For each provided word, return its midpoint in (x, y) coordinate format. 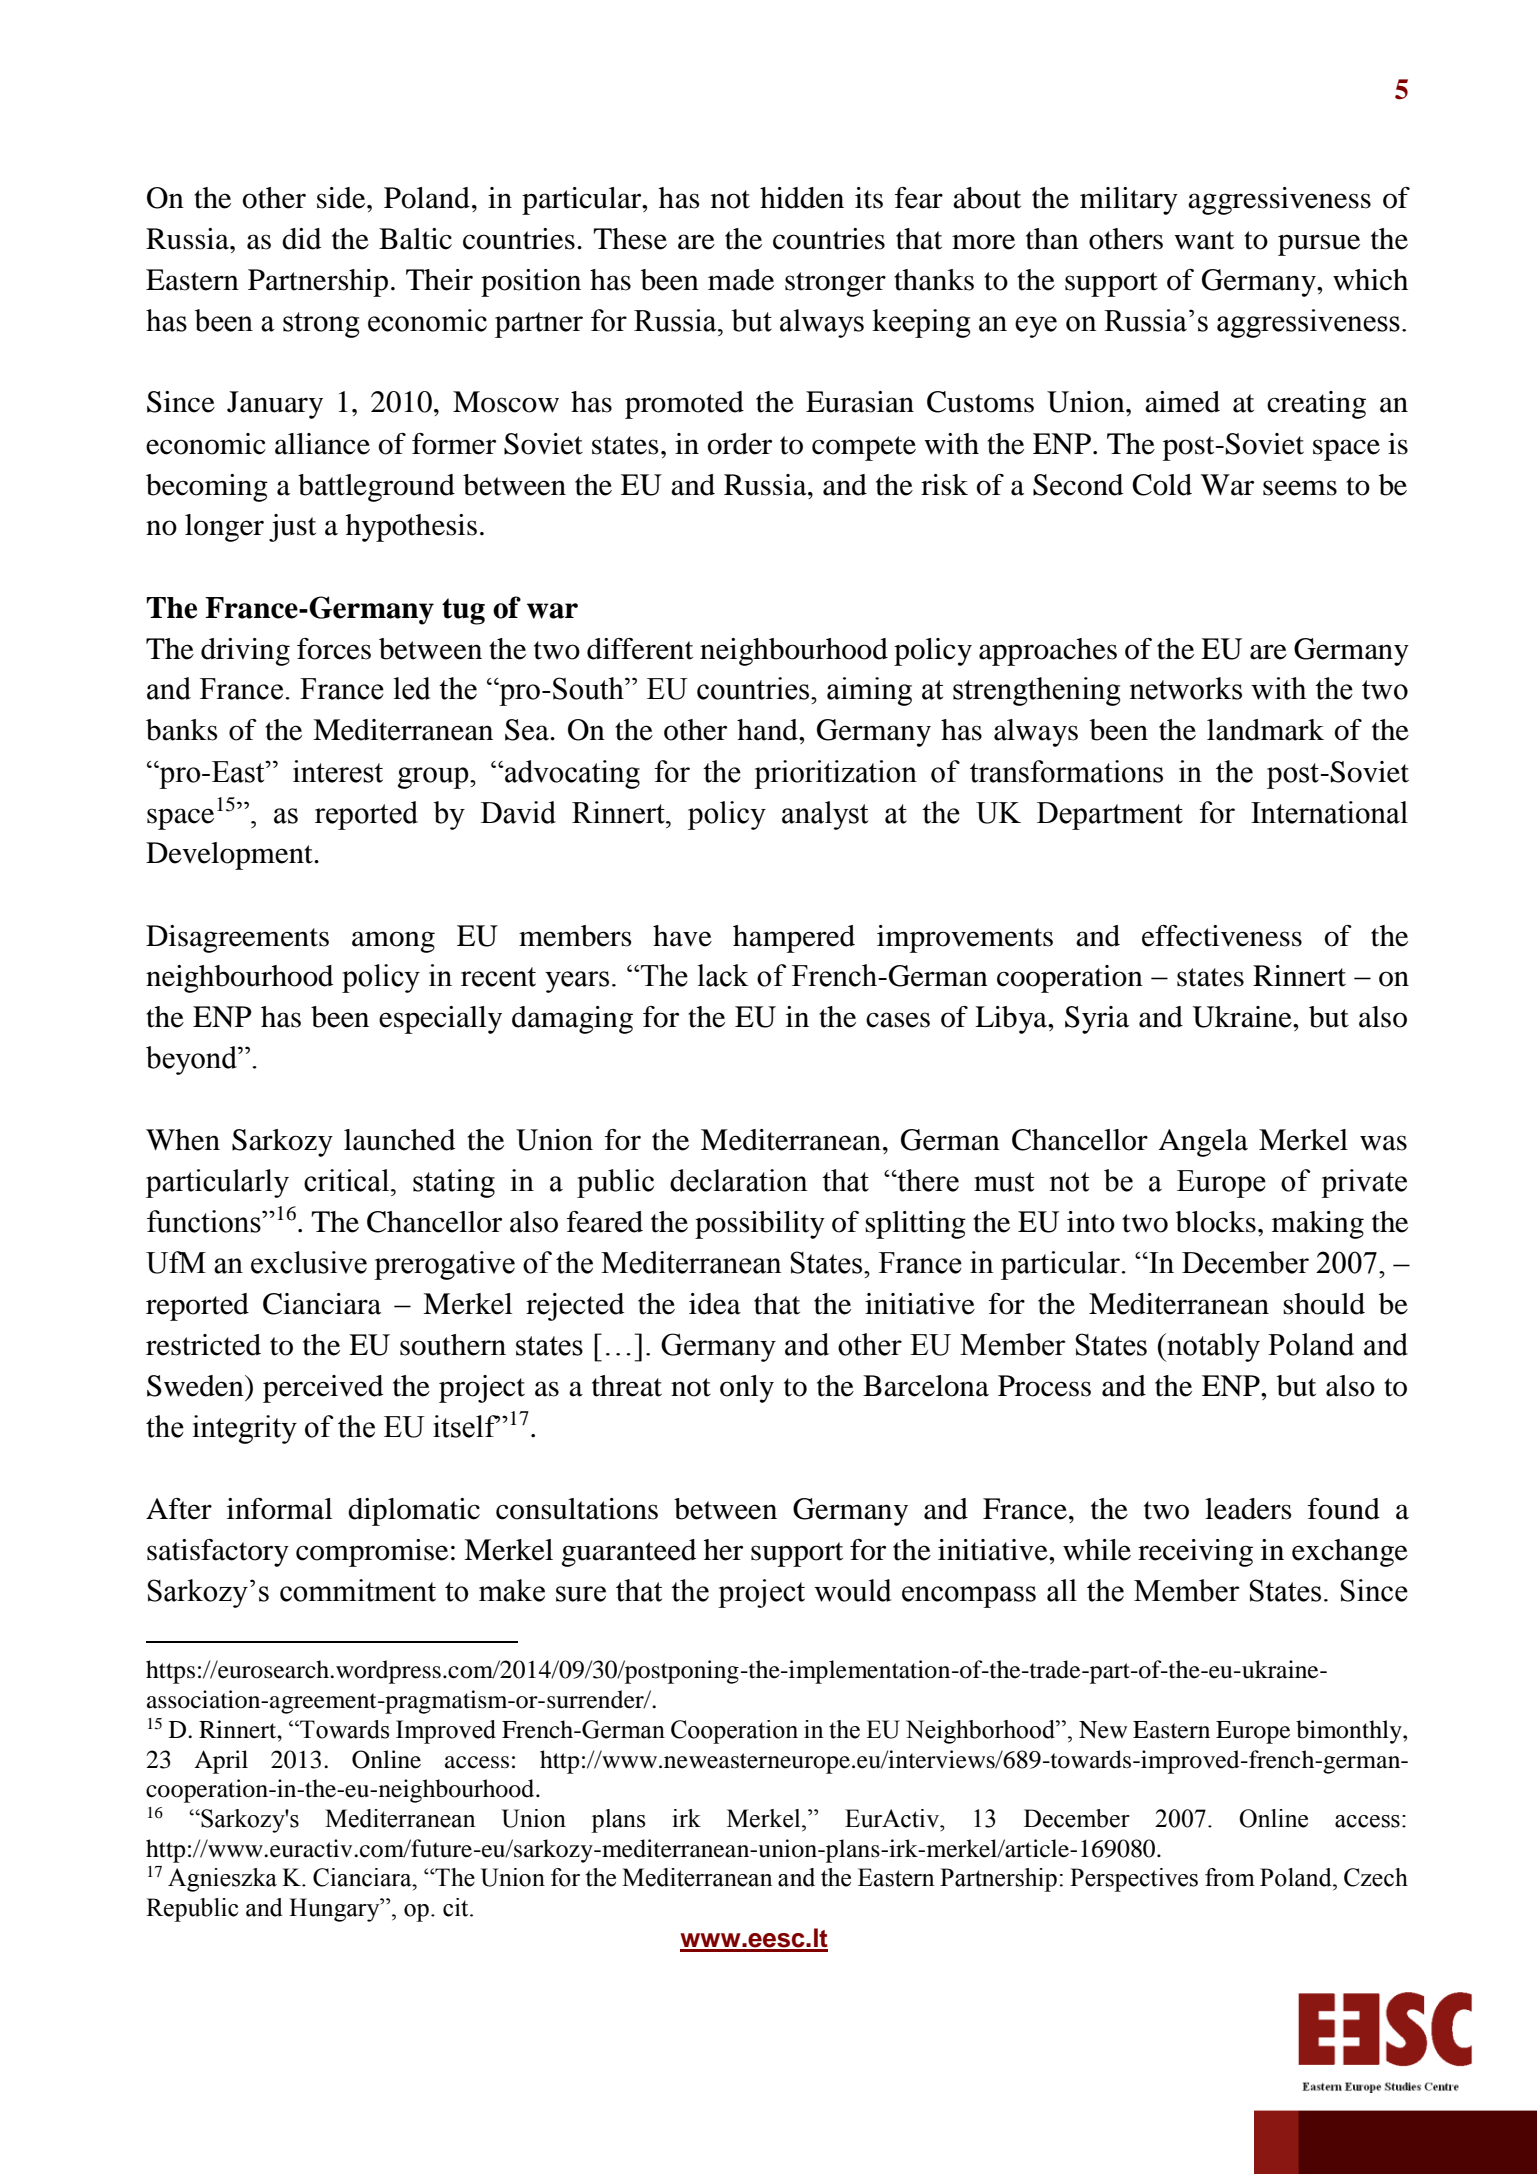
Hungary (335, 1910)
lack (723, 975)
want (1204, 240)
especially (440, 1020)
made (741, 280)
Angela (1203, 1143)
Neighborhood (982, 1732)
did (301, 239)
